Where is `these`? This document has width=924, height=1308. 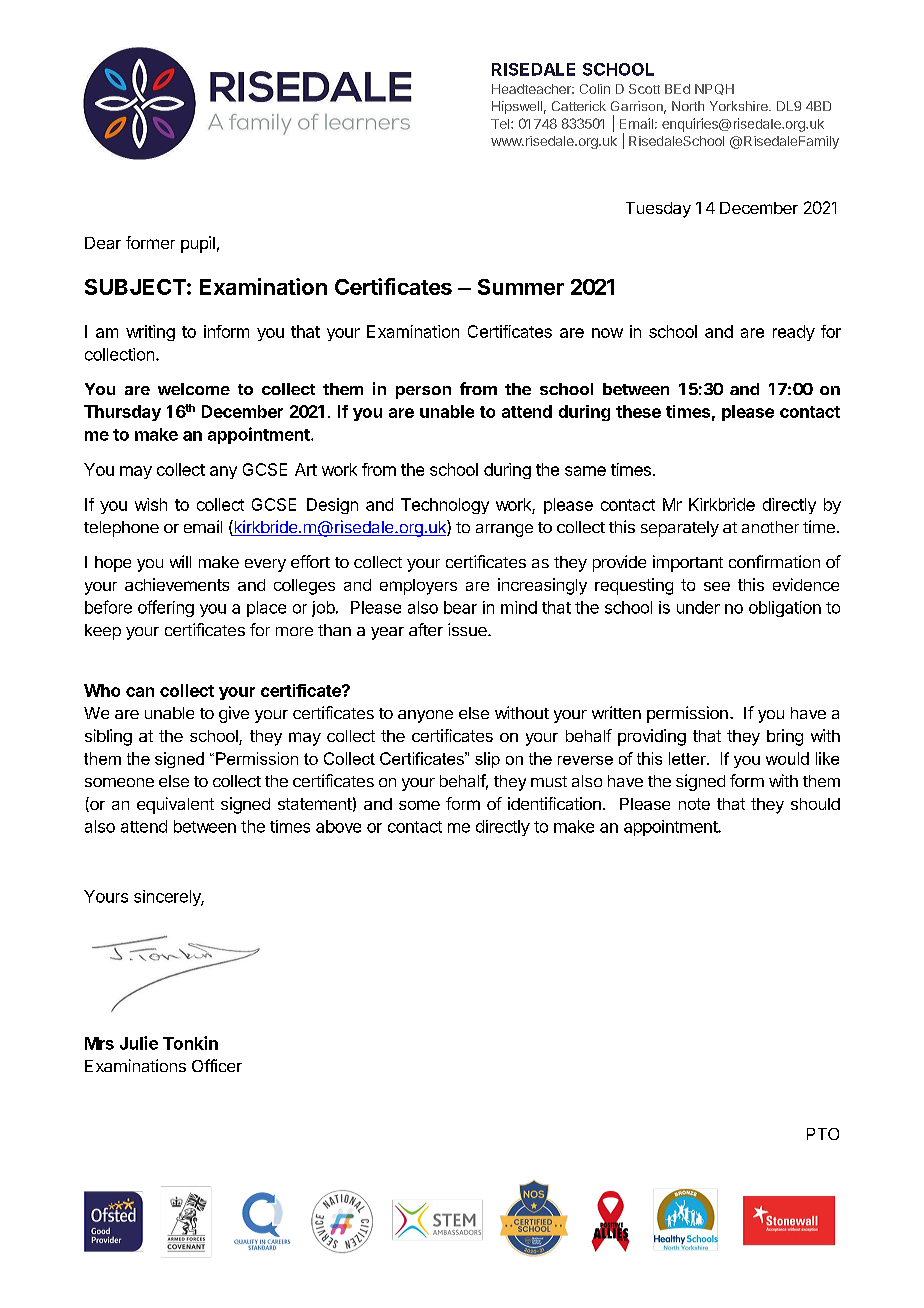
these is located at coordinates (638, 411).
